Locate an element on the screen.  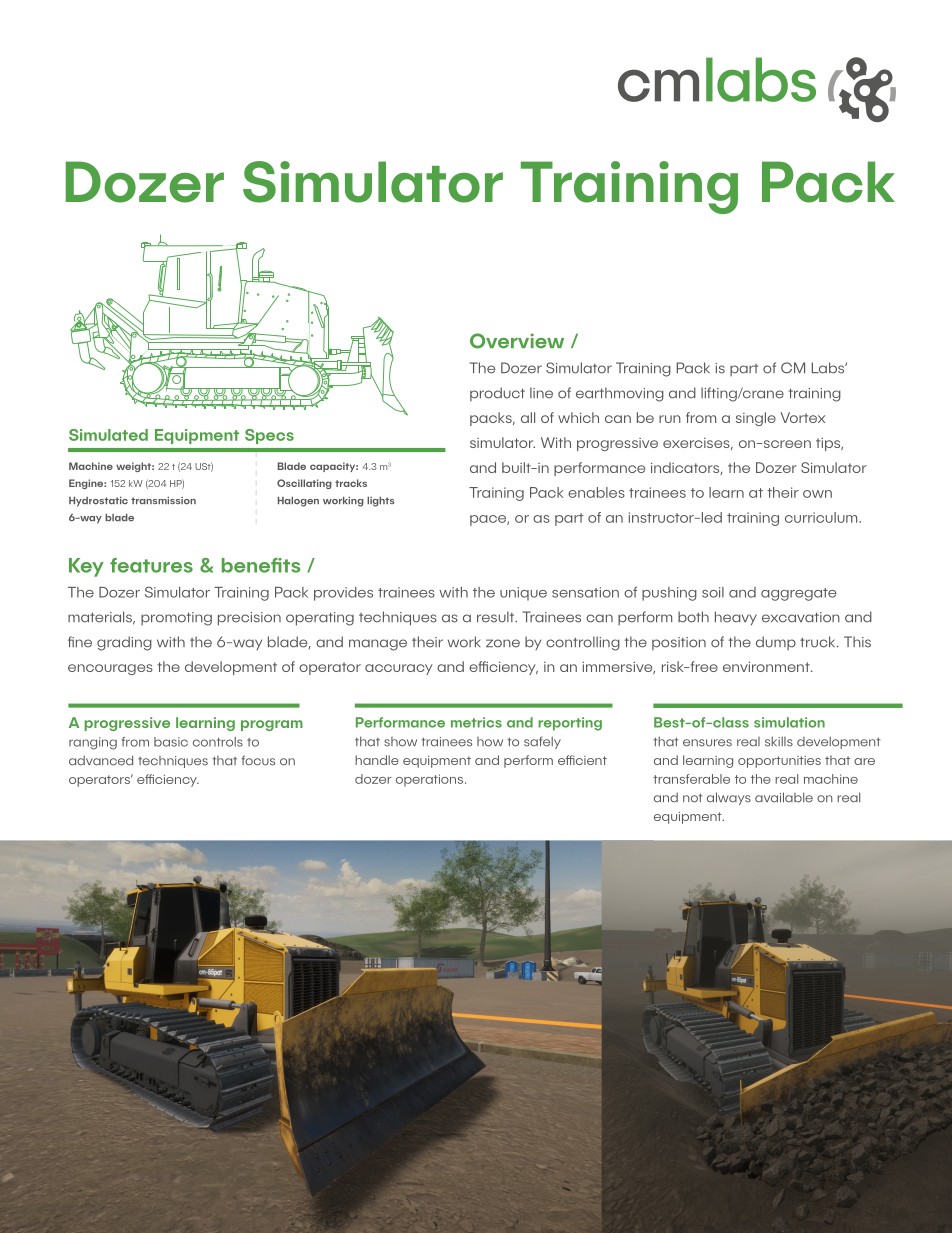
Overview is located at coordinates (517, 341).
